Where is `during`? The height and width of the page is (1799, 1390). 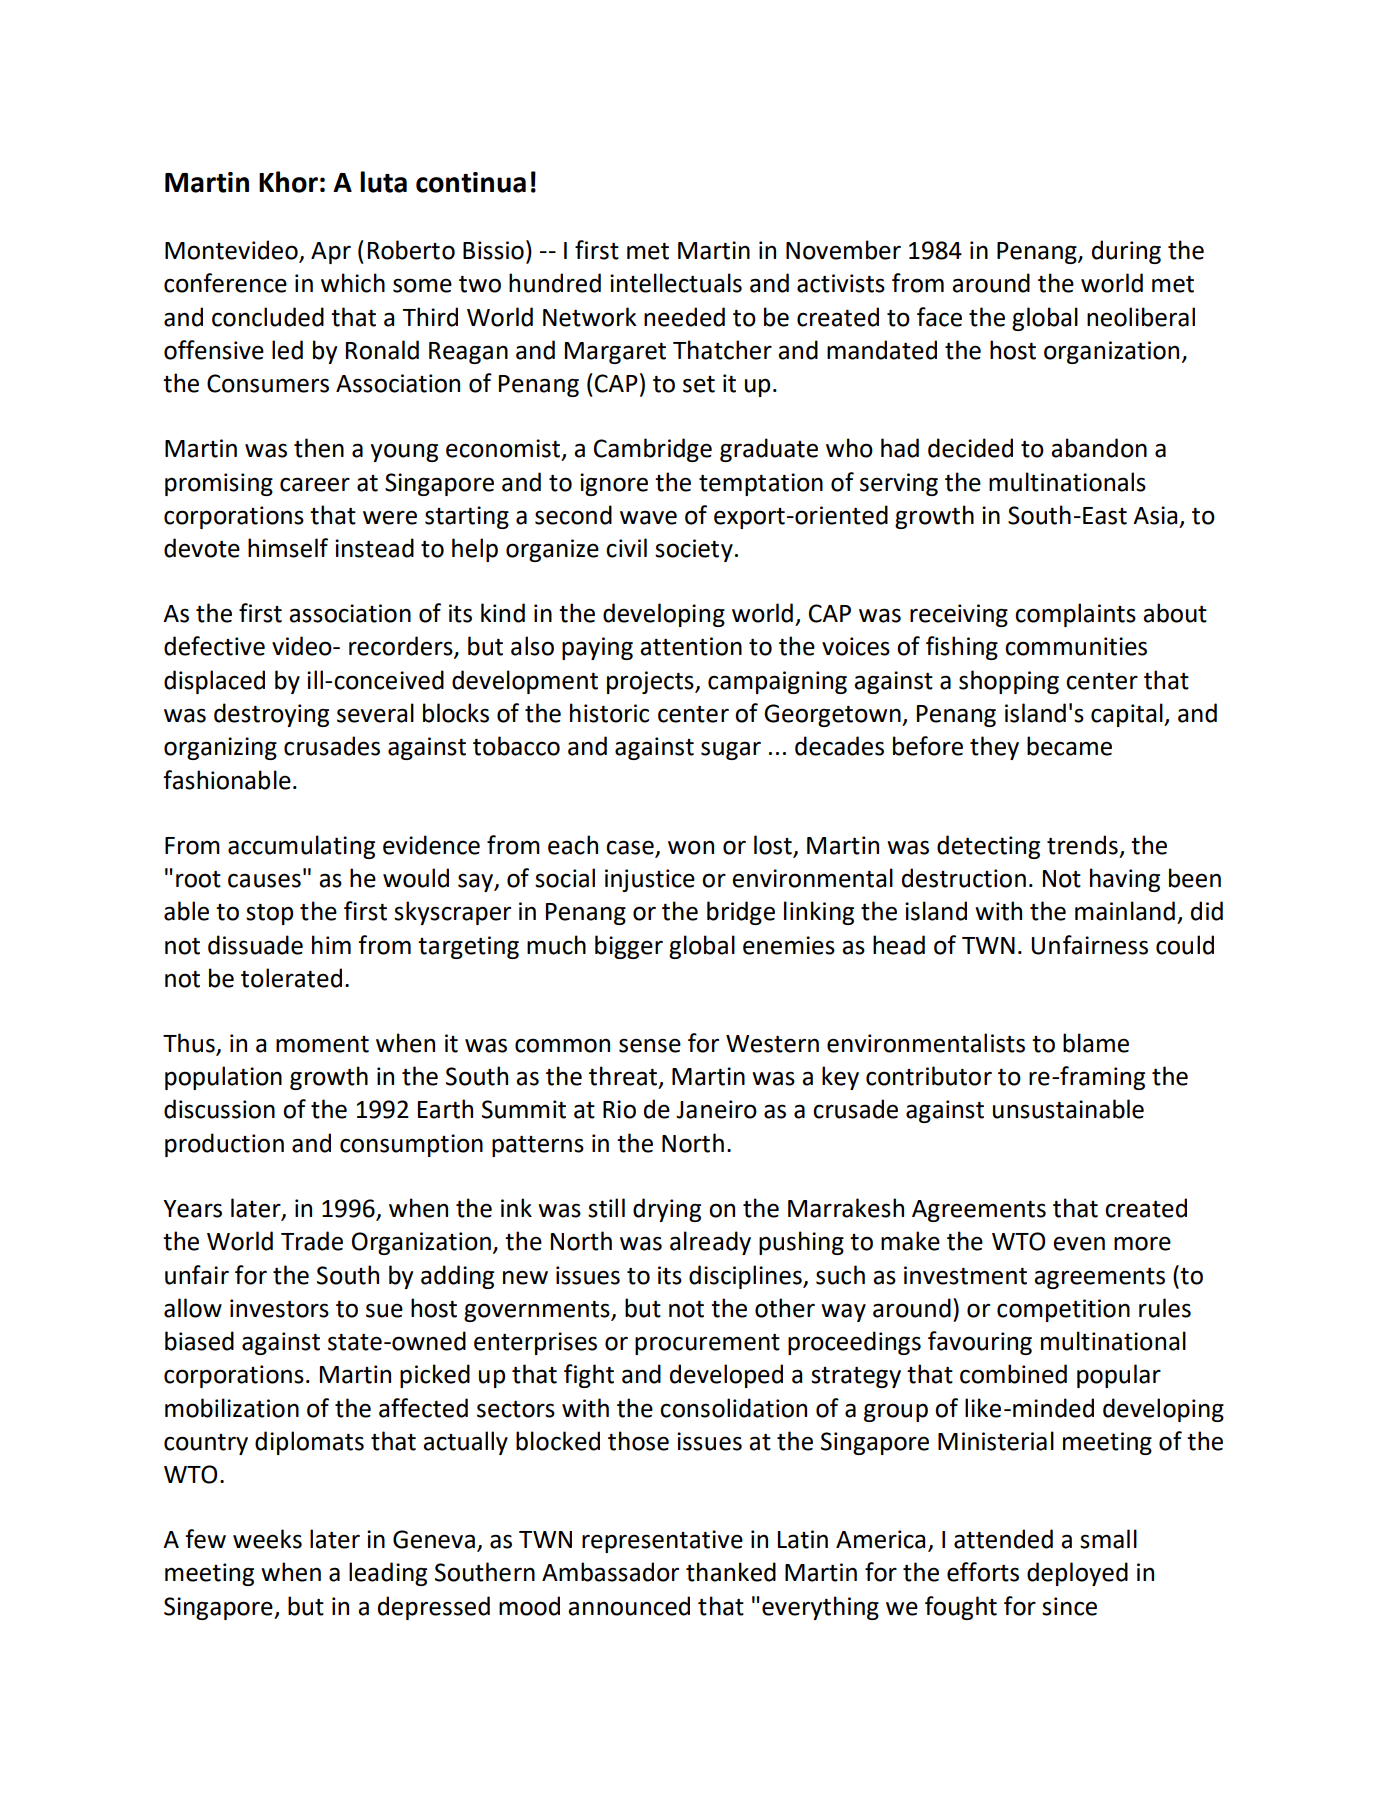
during is located at coordinates (1126, 252).
